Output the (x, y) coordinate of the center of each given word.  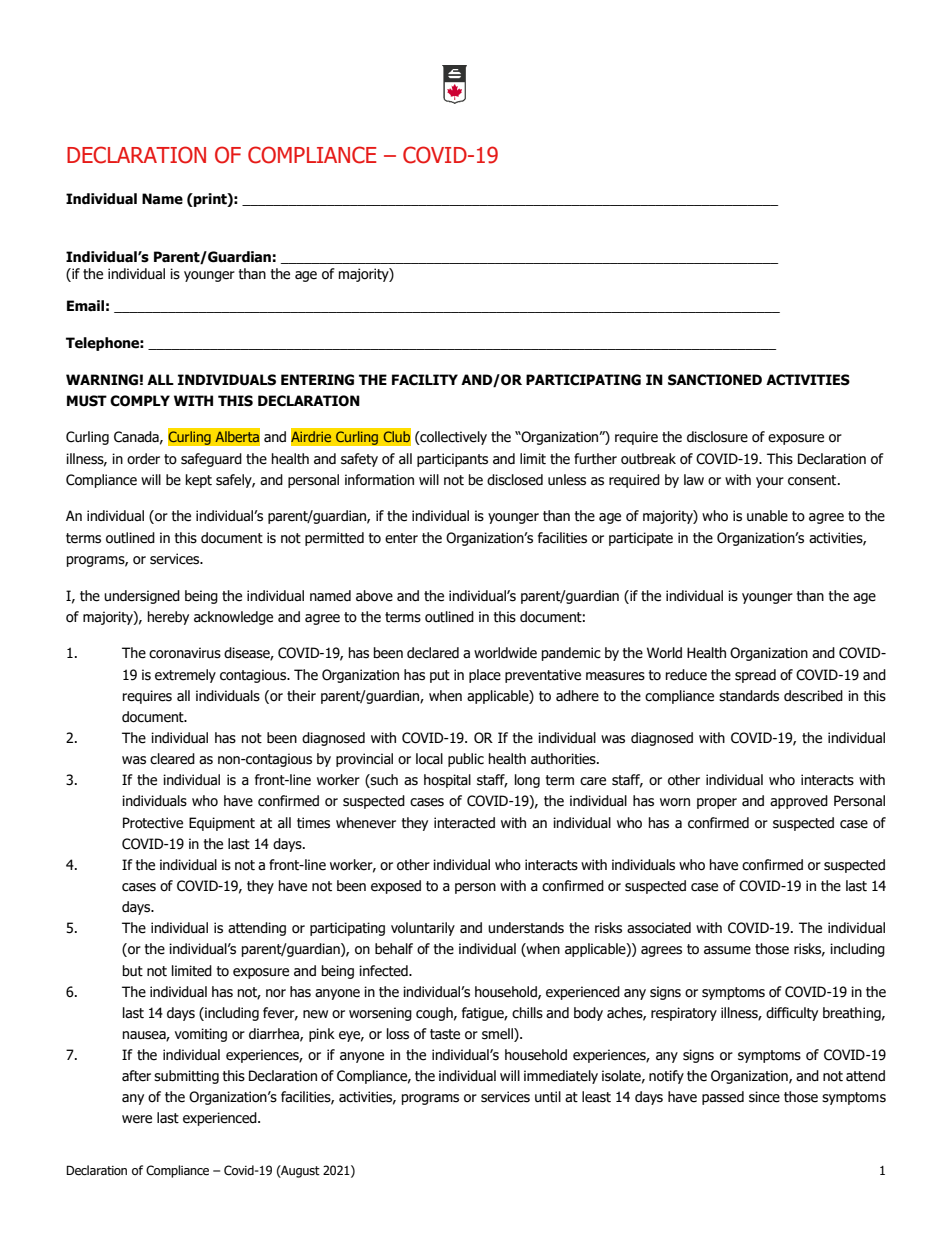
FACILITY (425, 380)
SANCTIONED (715, 380)
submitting (186, 1077)
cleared (172, 759)
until (548, 1097)
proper (717, 803)
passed (723, 1098)
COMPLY (140, 401)
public (466, 760)
